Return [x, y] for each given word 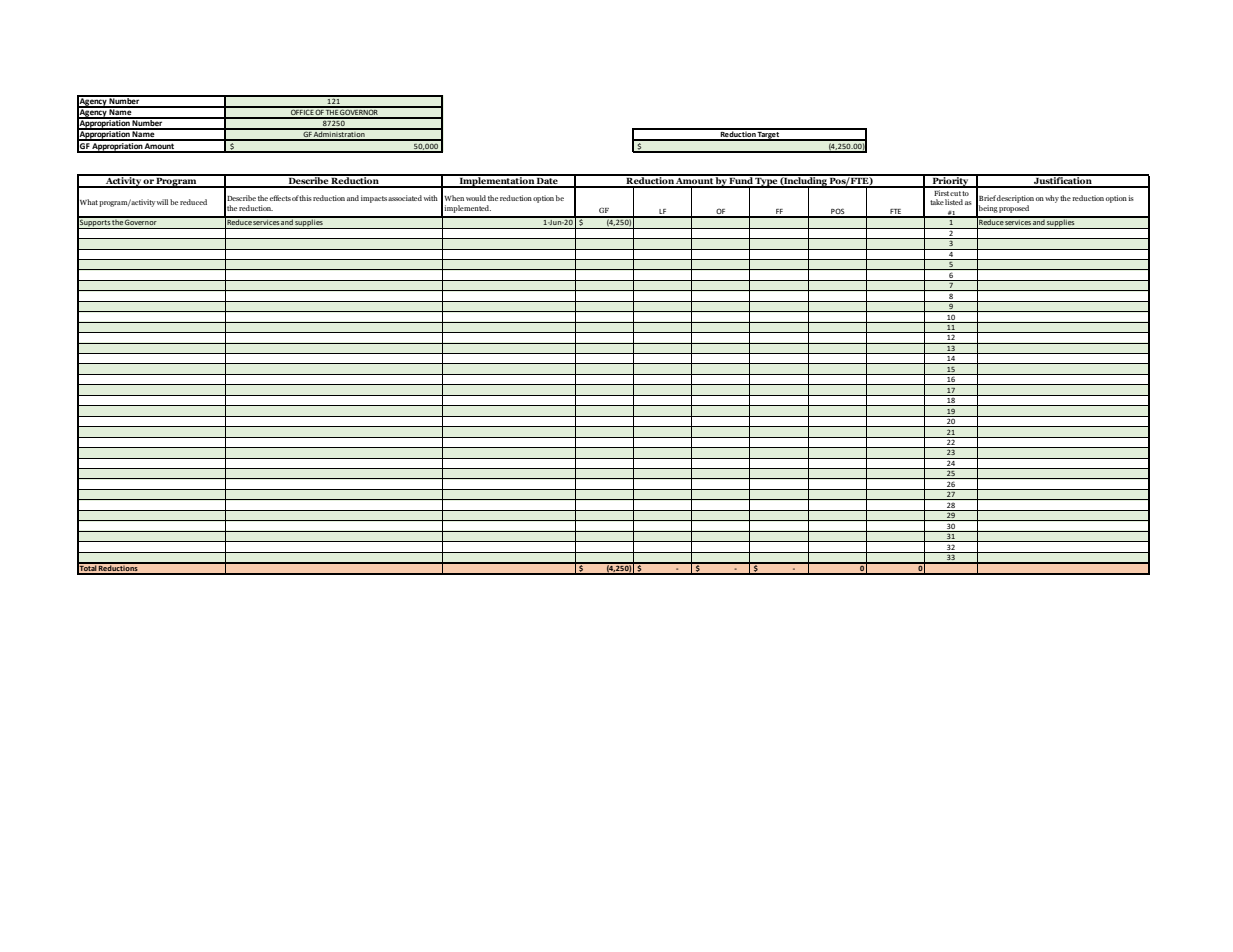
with [431, 198]
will [162, 202]
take [937, 202]
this [305, 198]
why [1052, 199]
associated [405, 198]
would [476, 198]
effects [280, 198]
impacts [374, 199]
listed [954, 202]
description [1015, 199]
